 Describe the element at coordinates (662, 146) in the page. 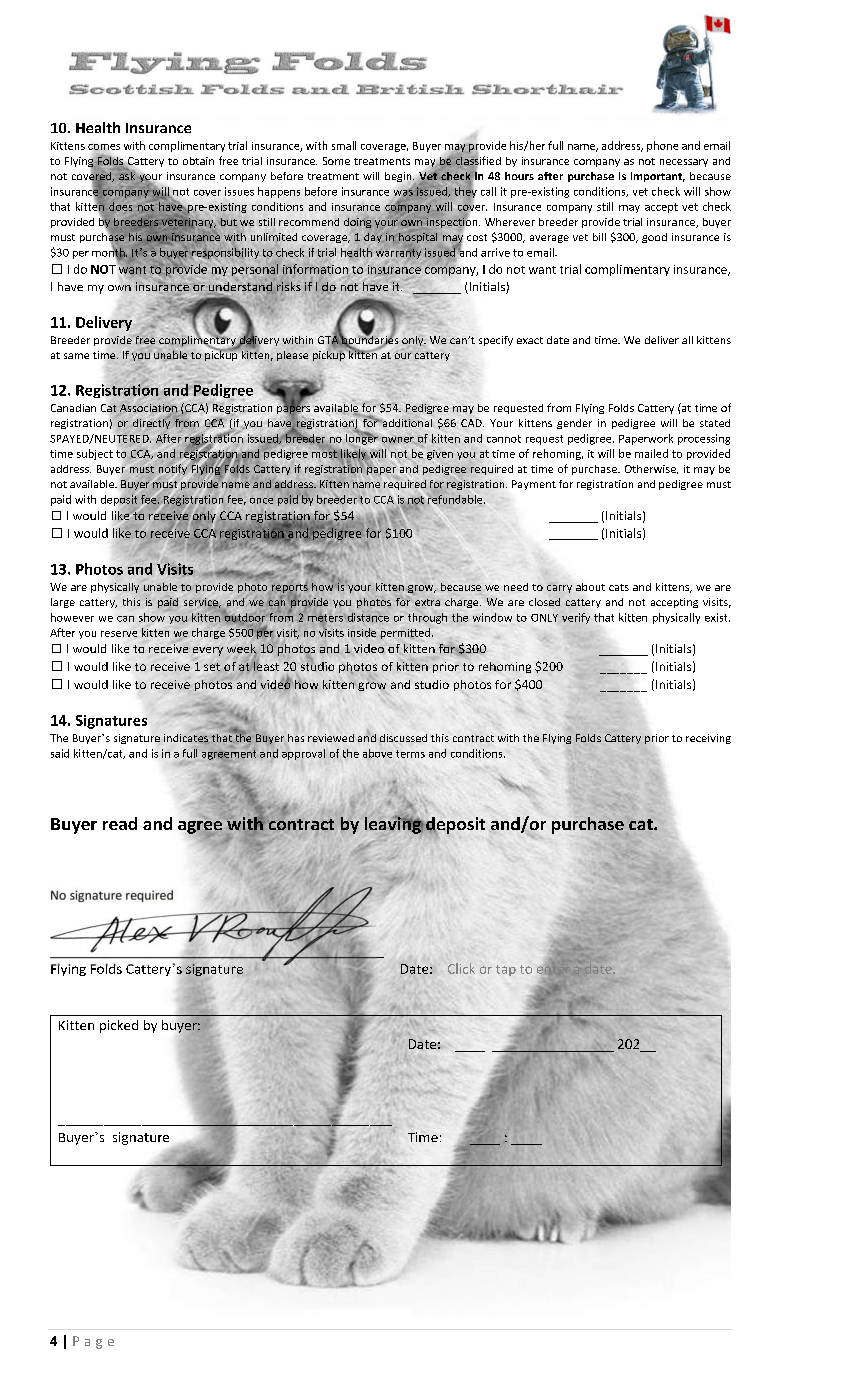

I see `phone` at that location.
